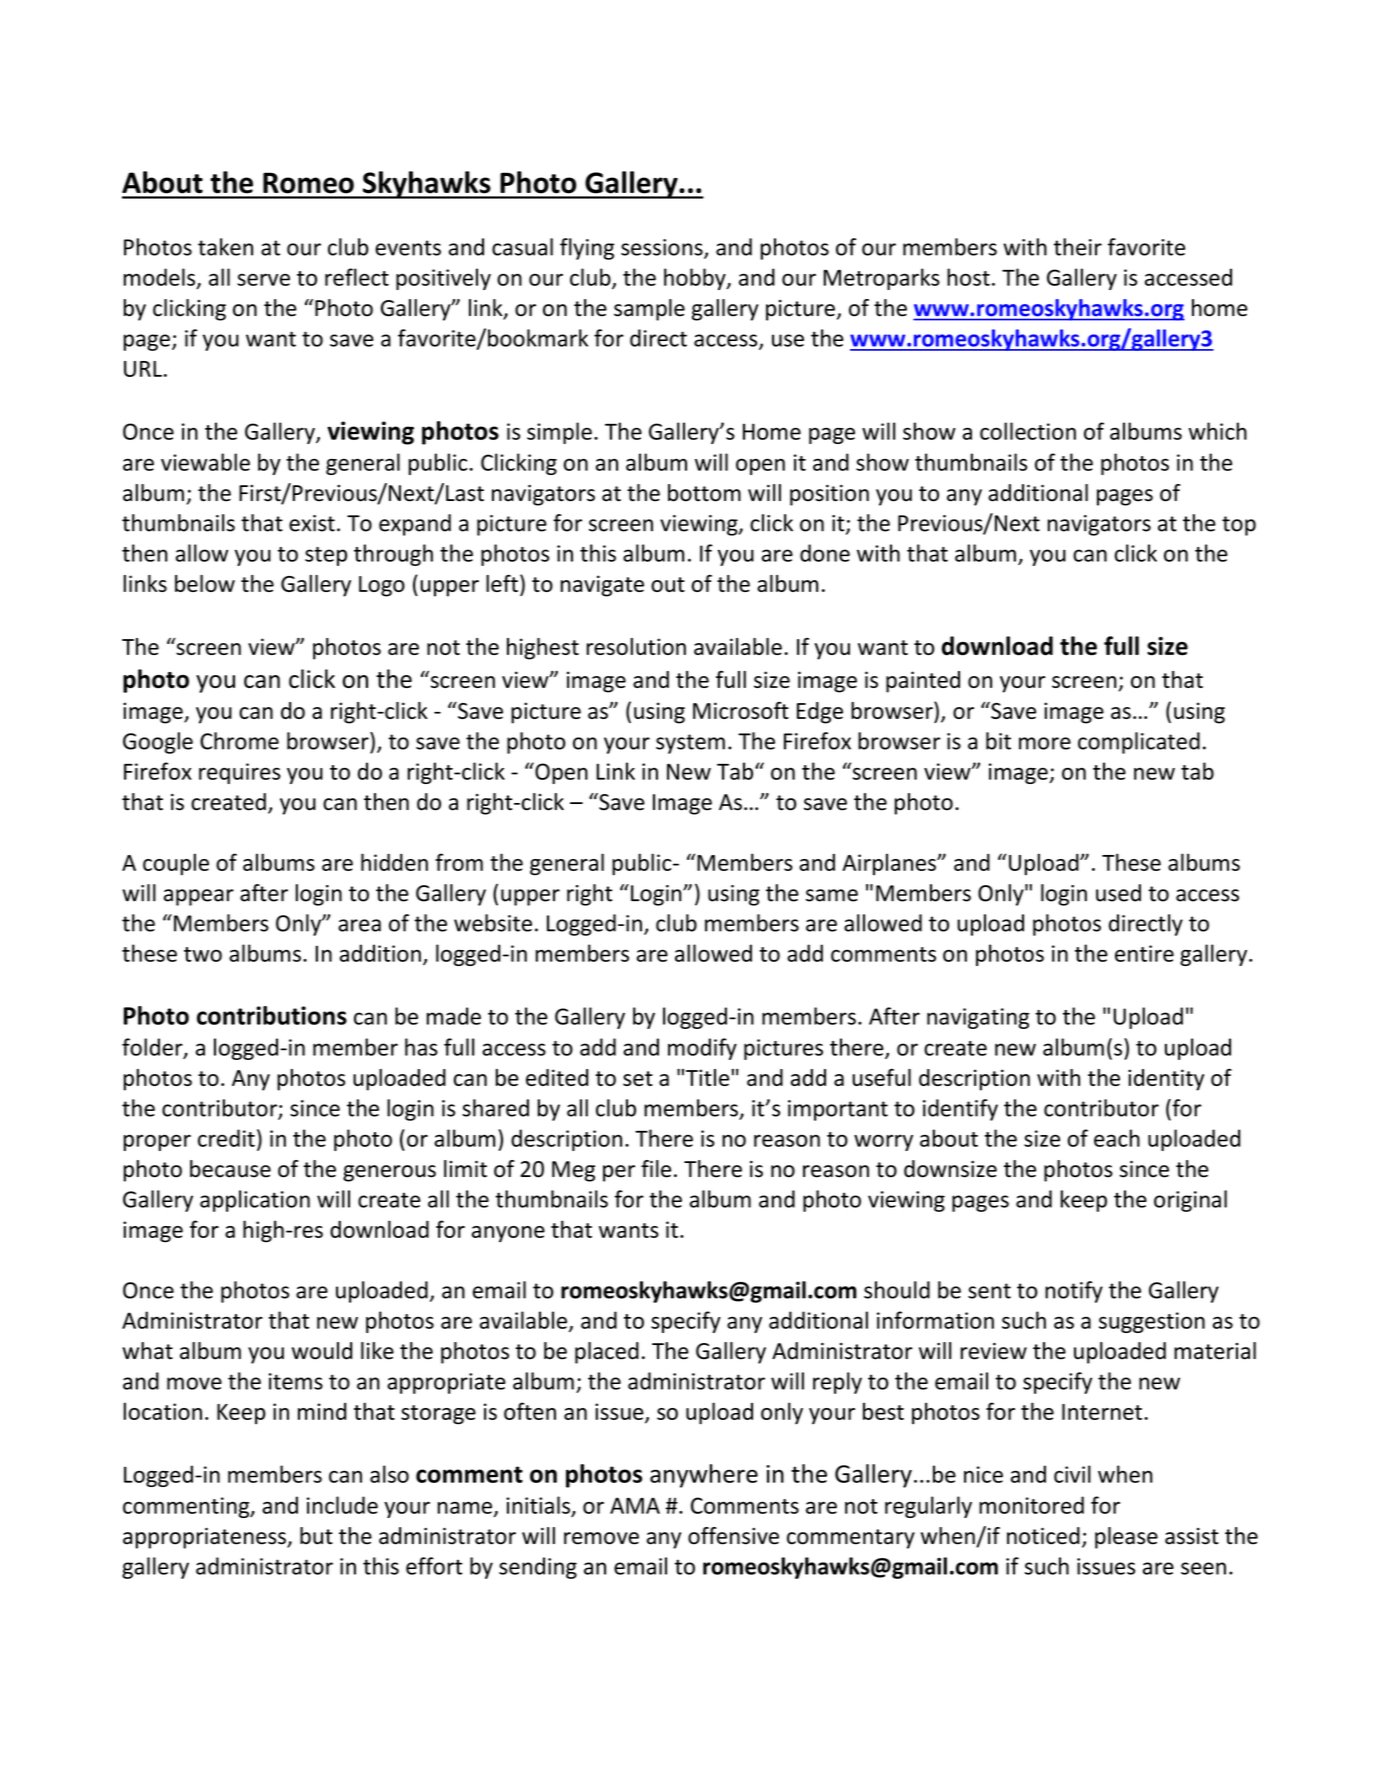 This screenshot has height=1790, width=1383. What do you see at coordinates (1078, 247) in the screenshot?
I see `their` at bounding box center [1078, 247].
